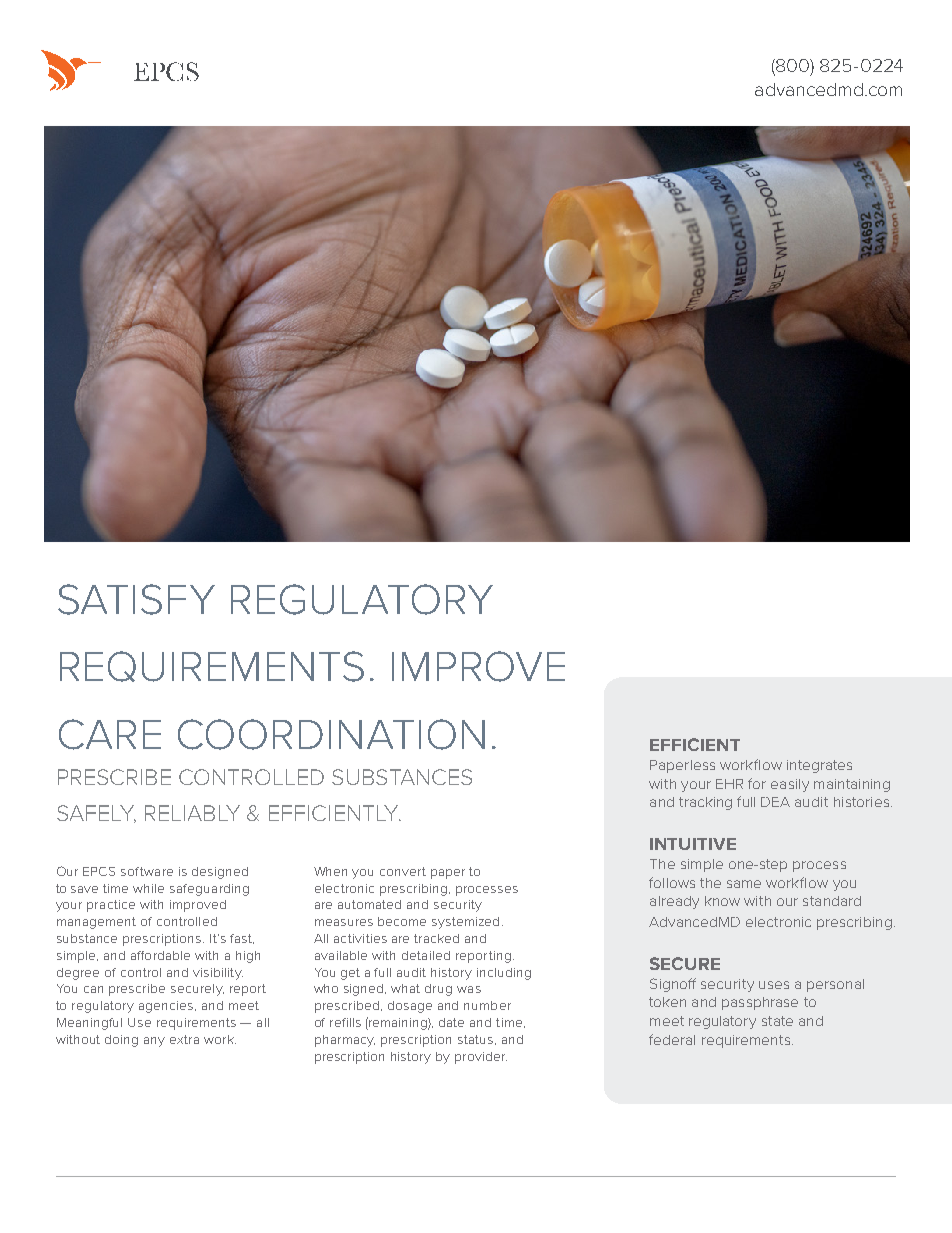 The width and height of the document is (952, 1233). I want to click on SATISFY, so click(136, 599).
